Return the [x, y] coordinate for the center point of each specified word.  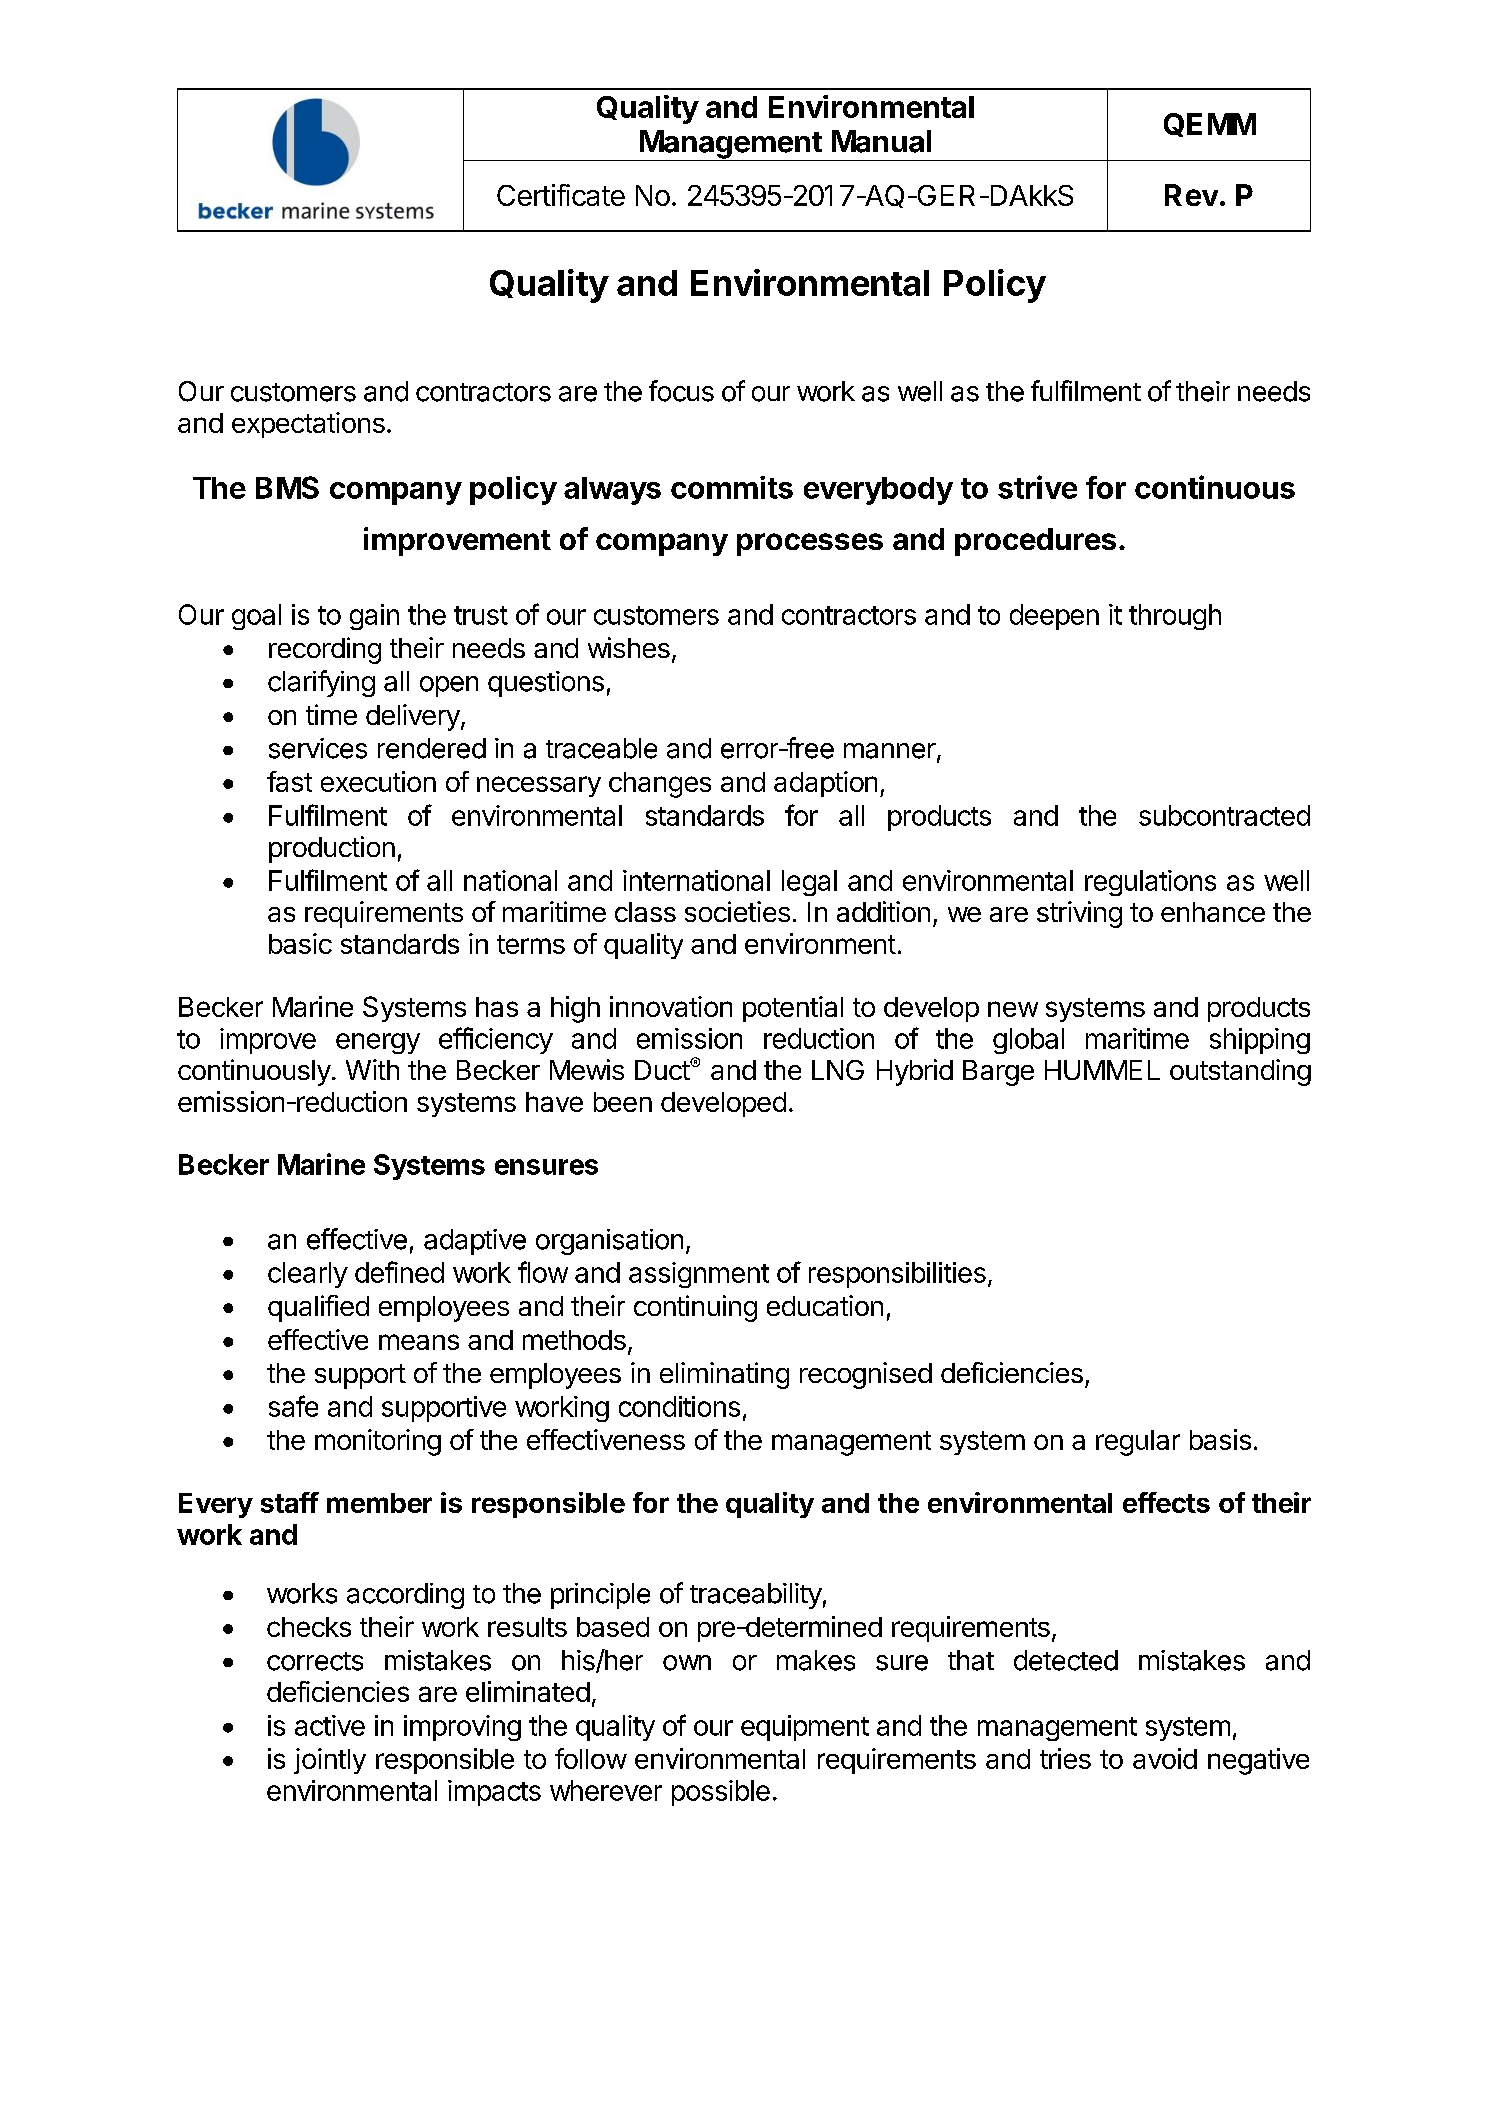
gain [374, 617]
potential [793, 1009]
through [1175, 617]
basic [300, 943]
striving [1079, 914]
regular [1138, 1443]
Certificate [561, 195]
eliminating [724, 1375]
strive [1037, 487]
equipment [805, 1728]
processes [810, 544]
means [419, 1342]
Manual [881, 141]
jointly [330, 1761]
